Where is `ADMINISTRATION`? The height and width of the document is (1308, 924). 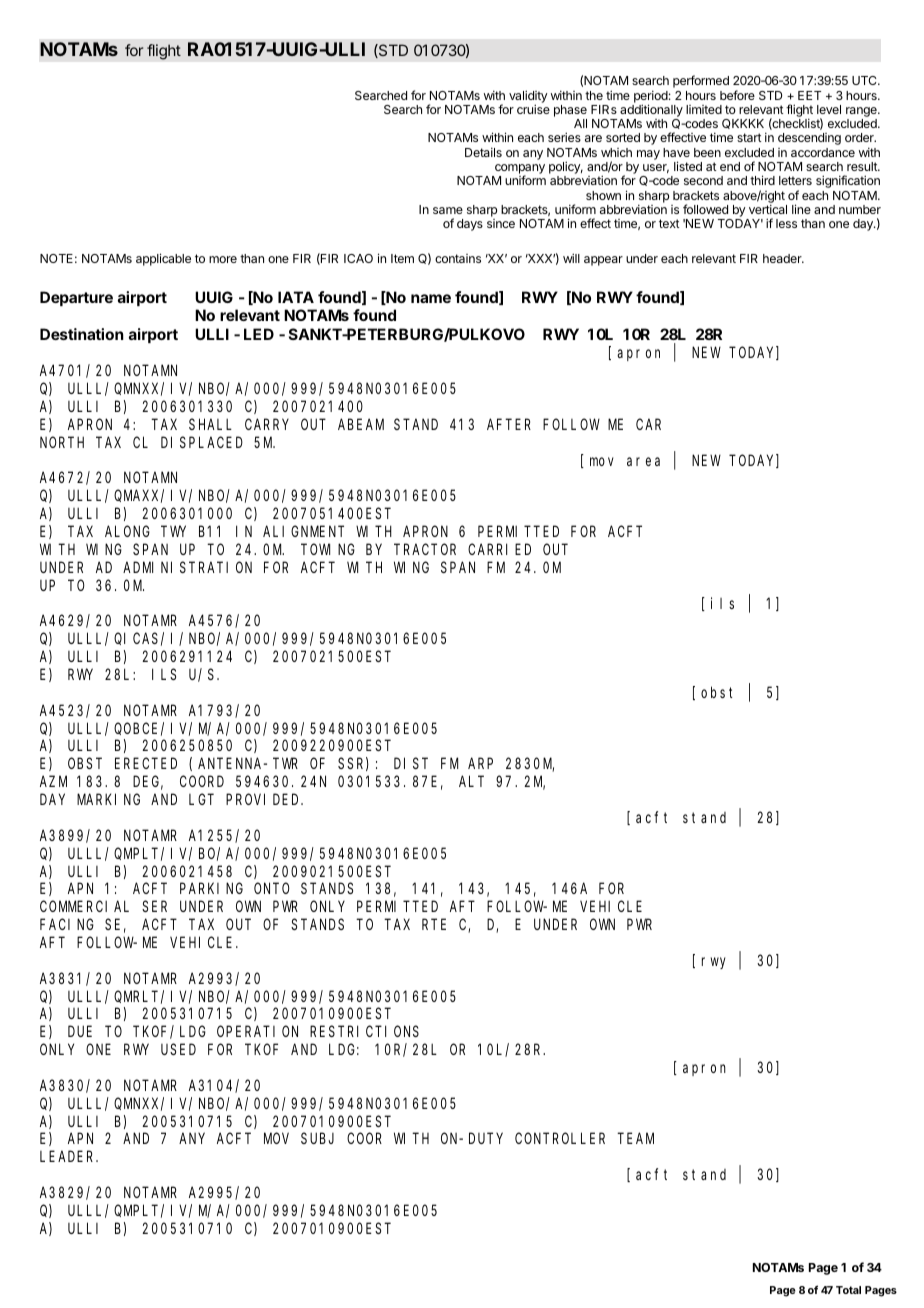
ADMINISTRATION is located at coordinates (187, 567).
